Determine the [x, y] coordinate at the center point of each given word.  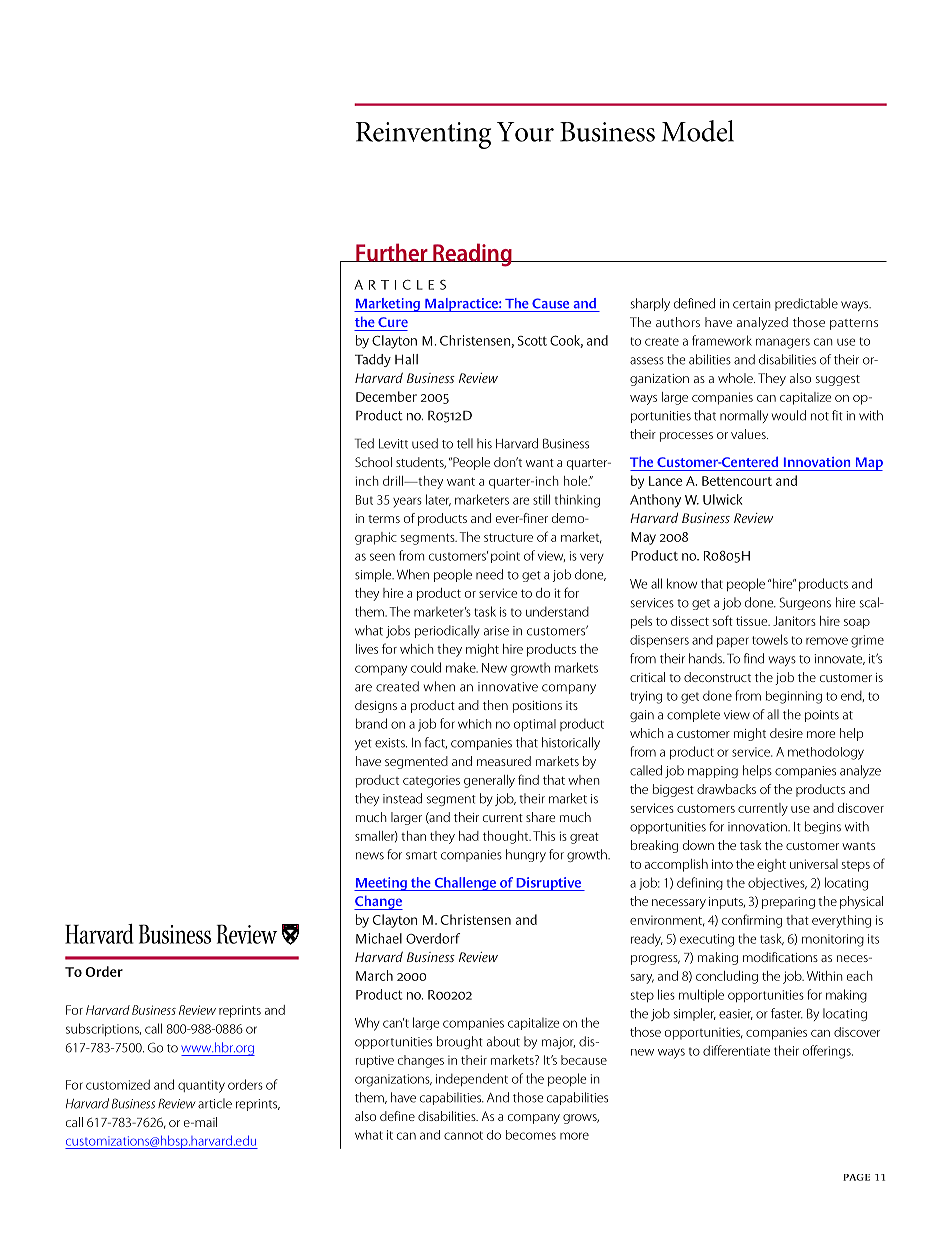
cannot [463, 1135]
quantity [201, 1086]
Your [525, 132]
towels [770, 639]
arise [496, 631]
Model [697, 131]
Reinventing [423, 135]
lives [367, 649]
